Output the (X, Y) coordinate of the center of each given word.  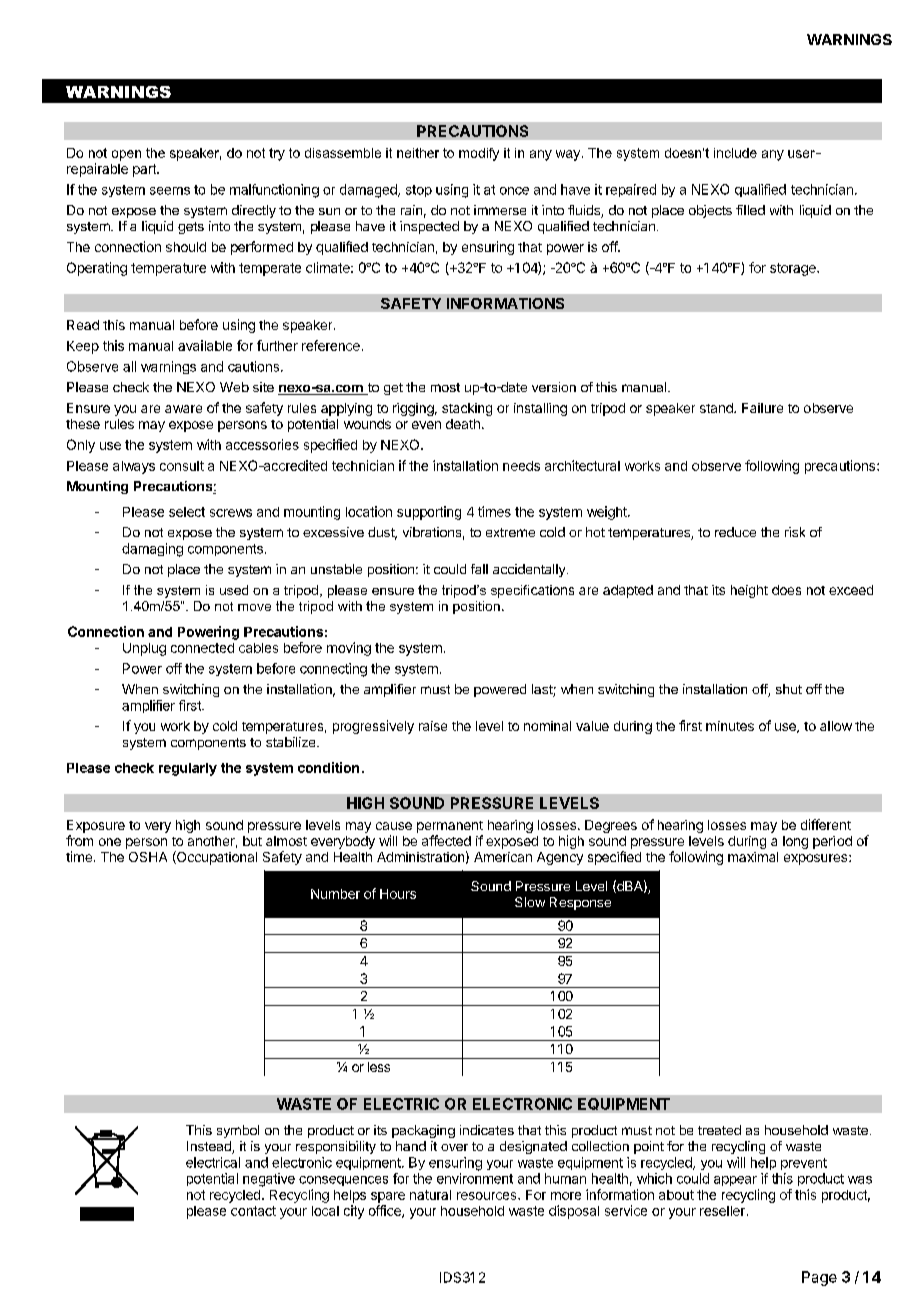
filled (750, 210)
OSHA (148, 857)
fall (479, 569)
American (503, 857)
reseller (722, 1211)
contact (253, 1211)
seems (170, 191)
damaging (152, 550)
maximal (753, 857)
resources (488, 1196)
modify (479, 154)
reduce (735, 532)
